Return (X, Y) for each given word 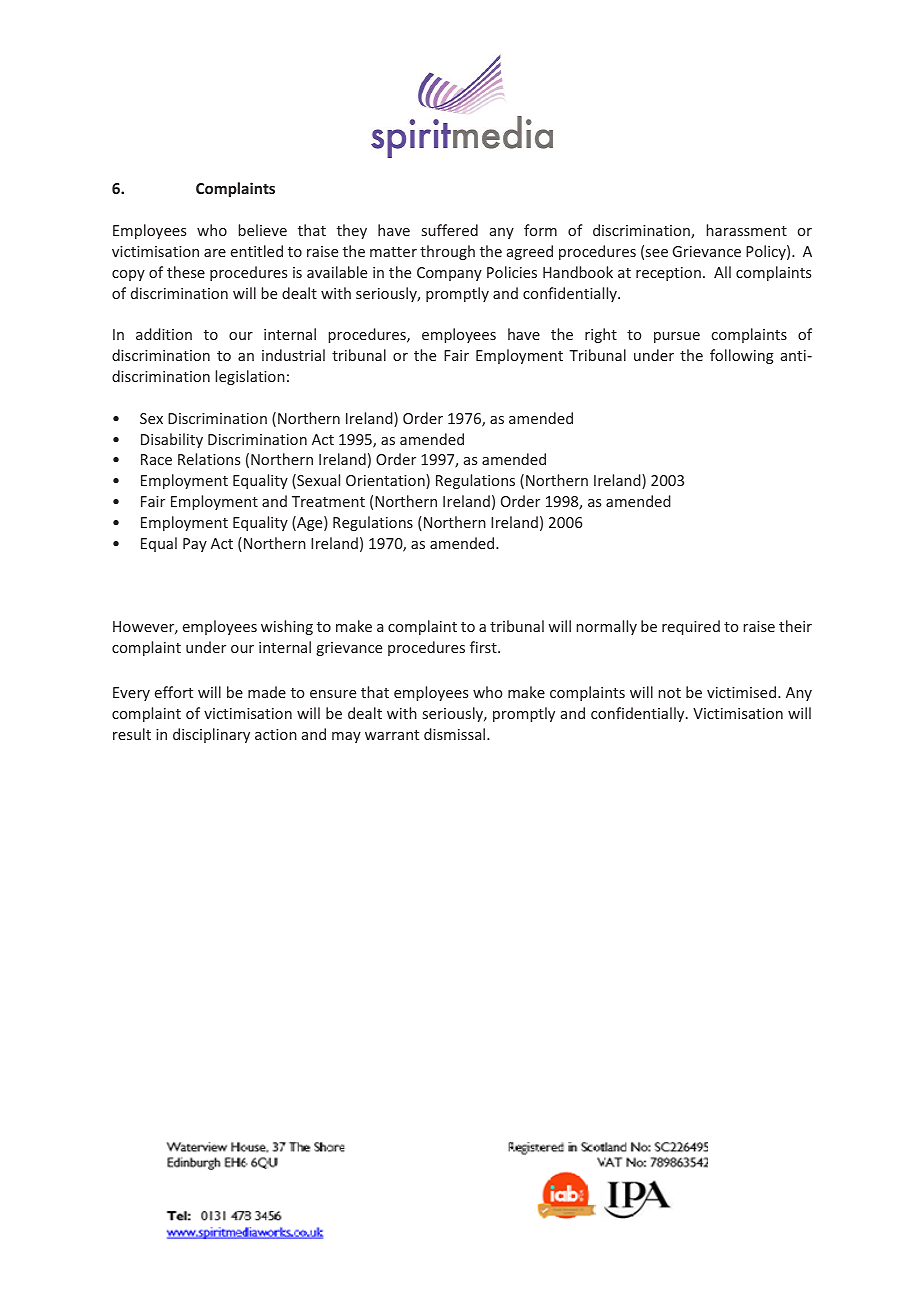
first (484, 647)
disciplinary (211, 735)
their (795, 626)
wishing (287, 627)
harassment (746, 230)
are (215, 253)
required (691, 627)
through (447, 252)
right (601, 335)
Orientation (386, 481)
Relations (209, 459)
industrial (293, 355)
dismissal (456, 734)
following (742, 356)
